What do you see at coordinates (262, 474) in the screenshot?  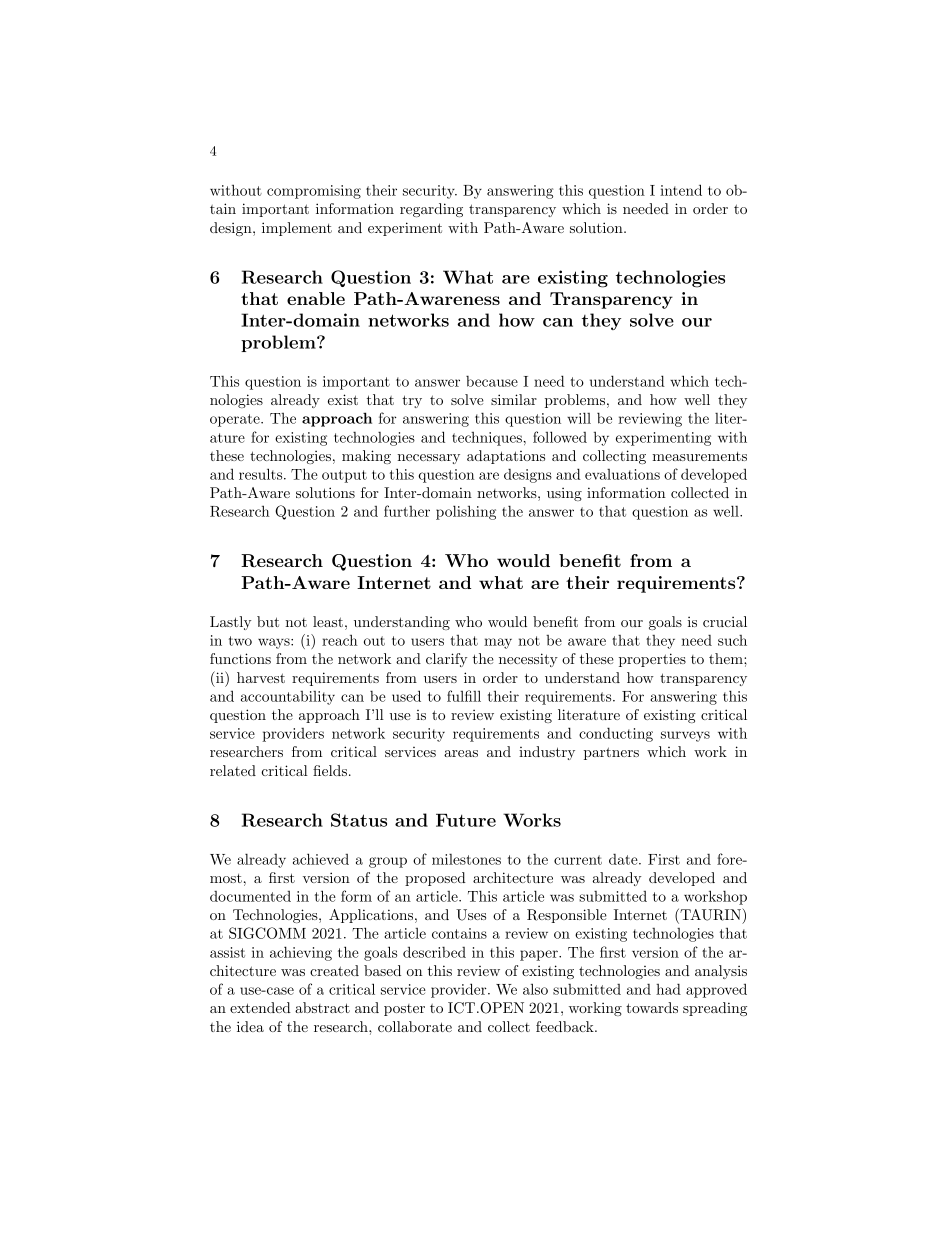 I see `results` at bounding box center [262, 474].
